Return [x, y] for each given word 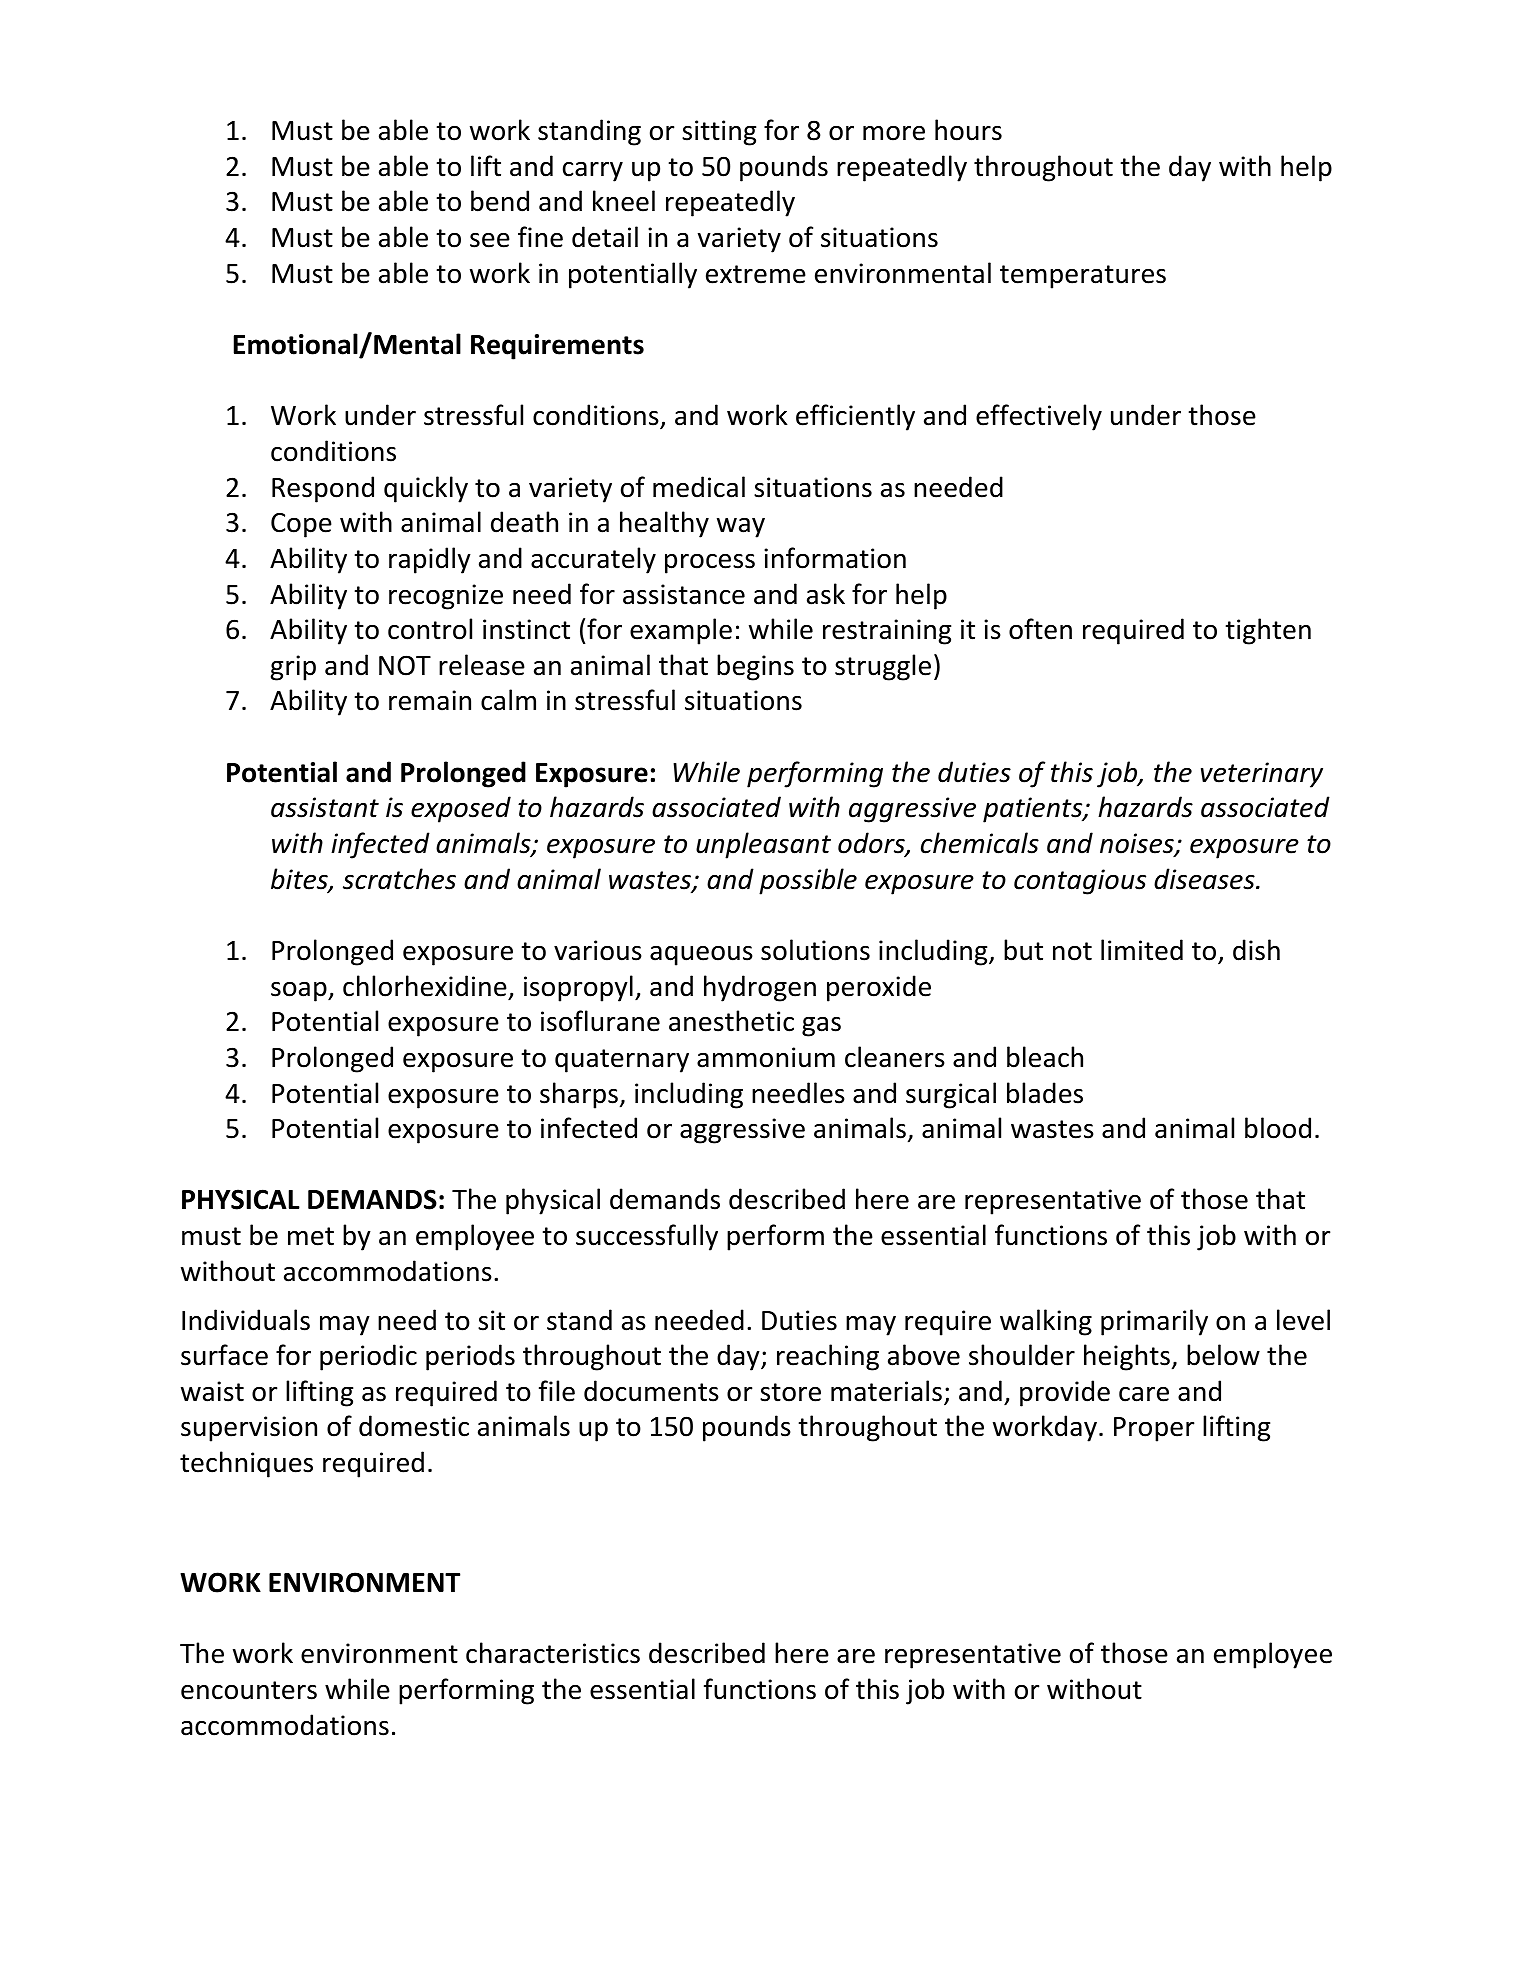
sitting [719, 133]
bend [500, 201]
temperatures [1083, 277]
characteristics [553, 1653]
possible [808, 881]
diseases [1204, 879]
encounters [249, 1690]
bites [300, 880]
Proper [1154, 1429]
